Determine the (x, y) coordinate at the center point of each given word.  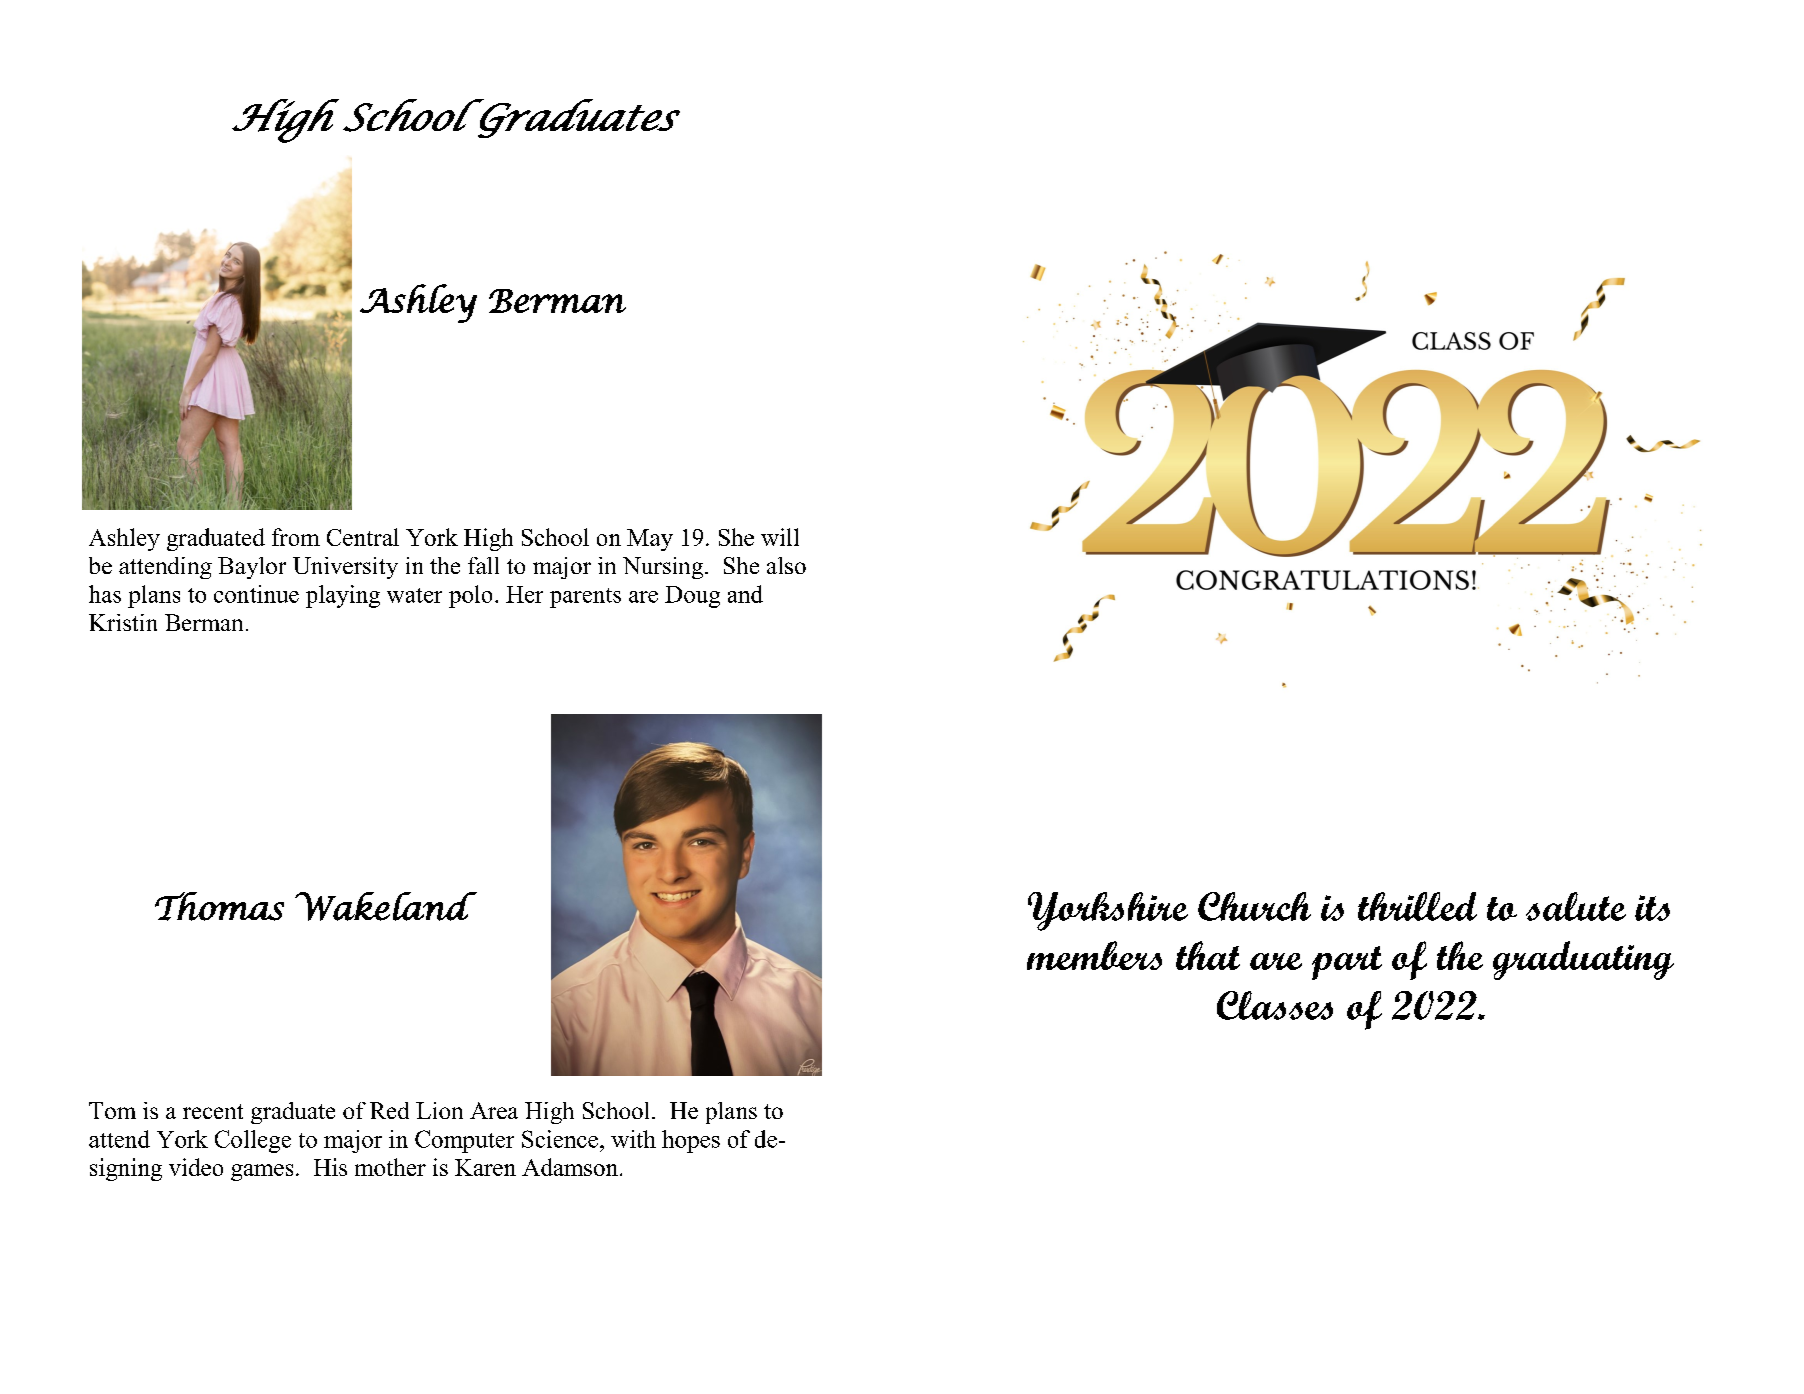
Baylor (252, 568)
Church (1254, 906)
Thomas (219, 906)
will (780, 537)
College (253, 1141)
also (786, 565)
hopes (691, 1141)
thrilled (1417, 906)
